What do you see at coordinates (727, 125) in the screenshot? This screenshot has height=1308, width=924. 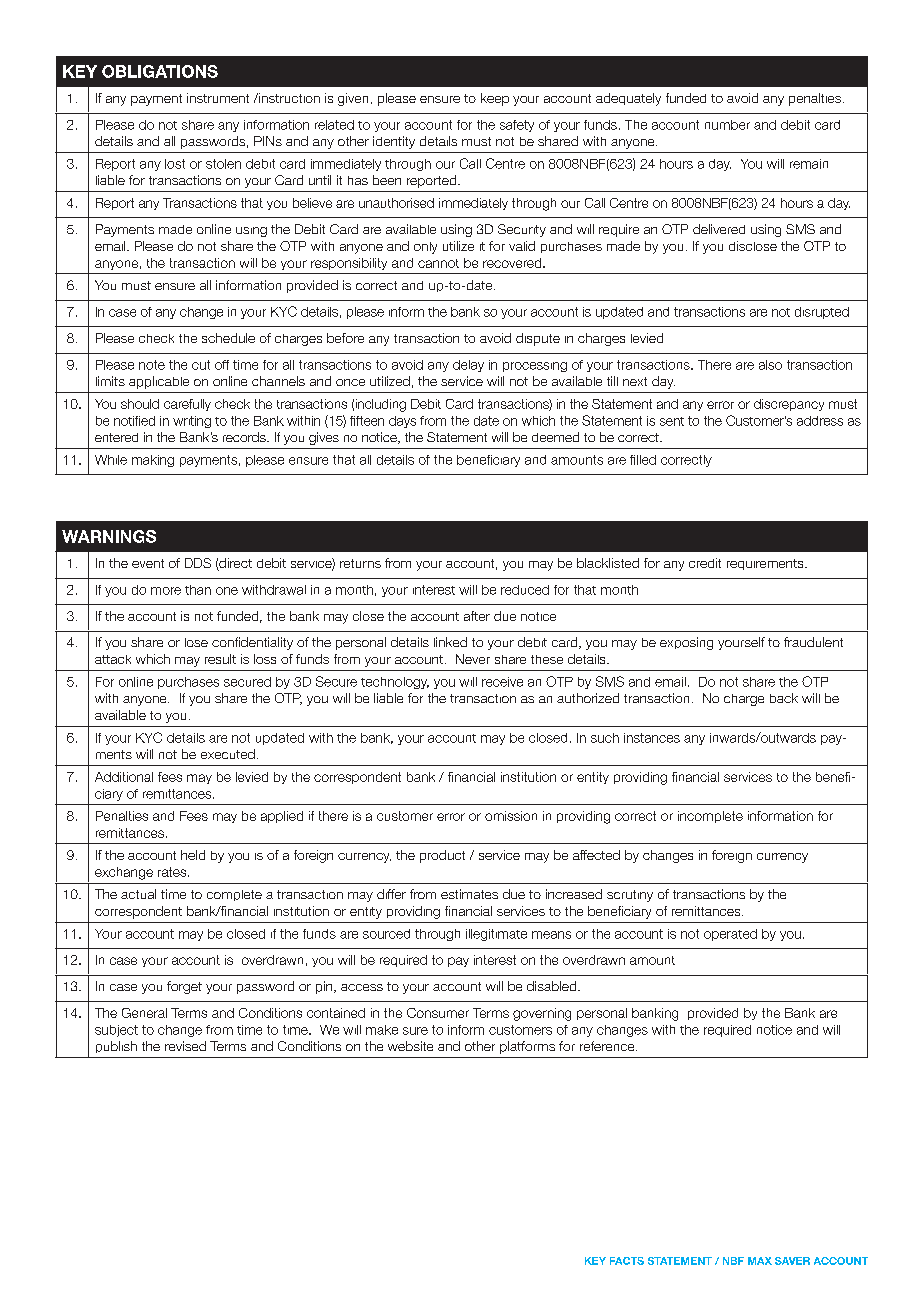 I see `number` at bounding box center [727, 125].
